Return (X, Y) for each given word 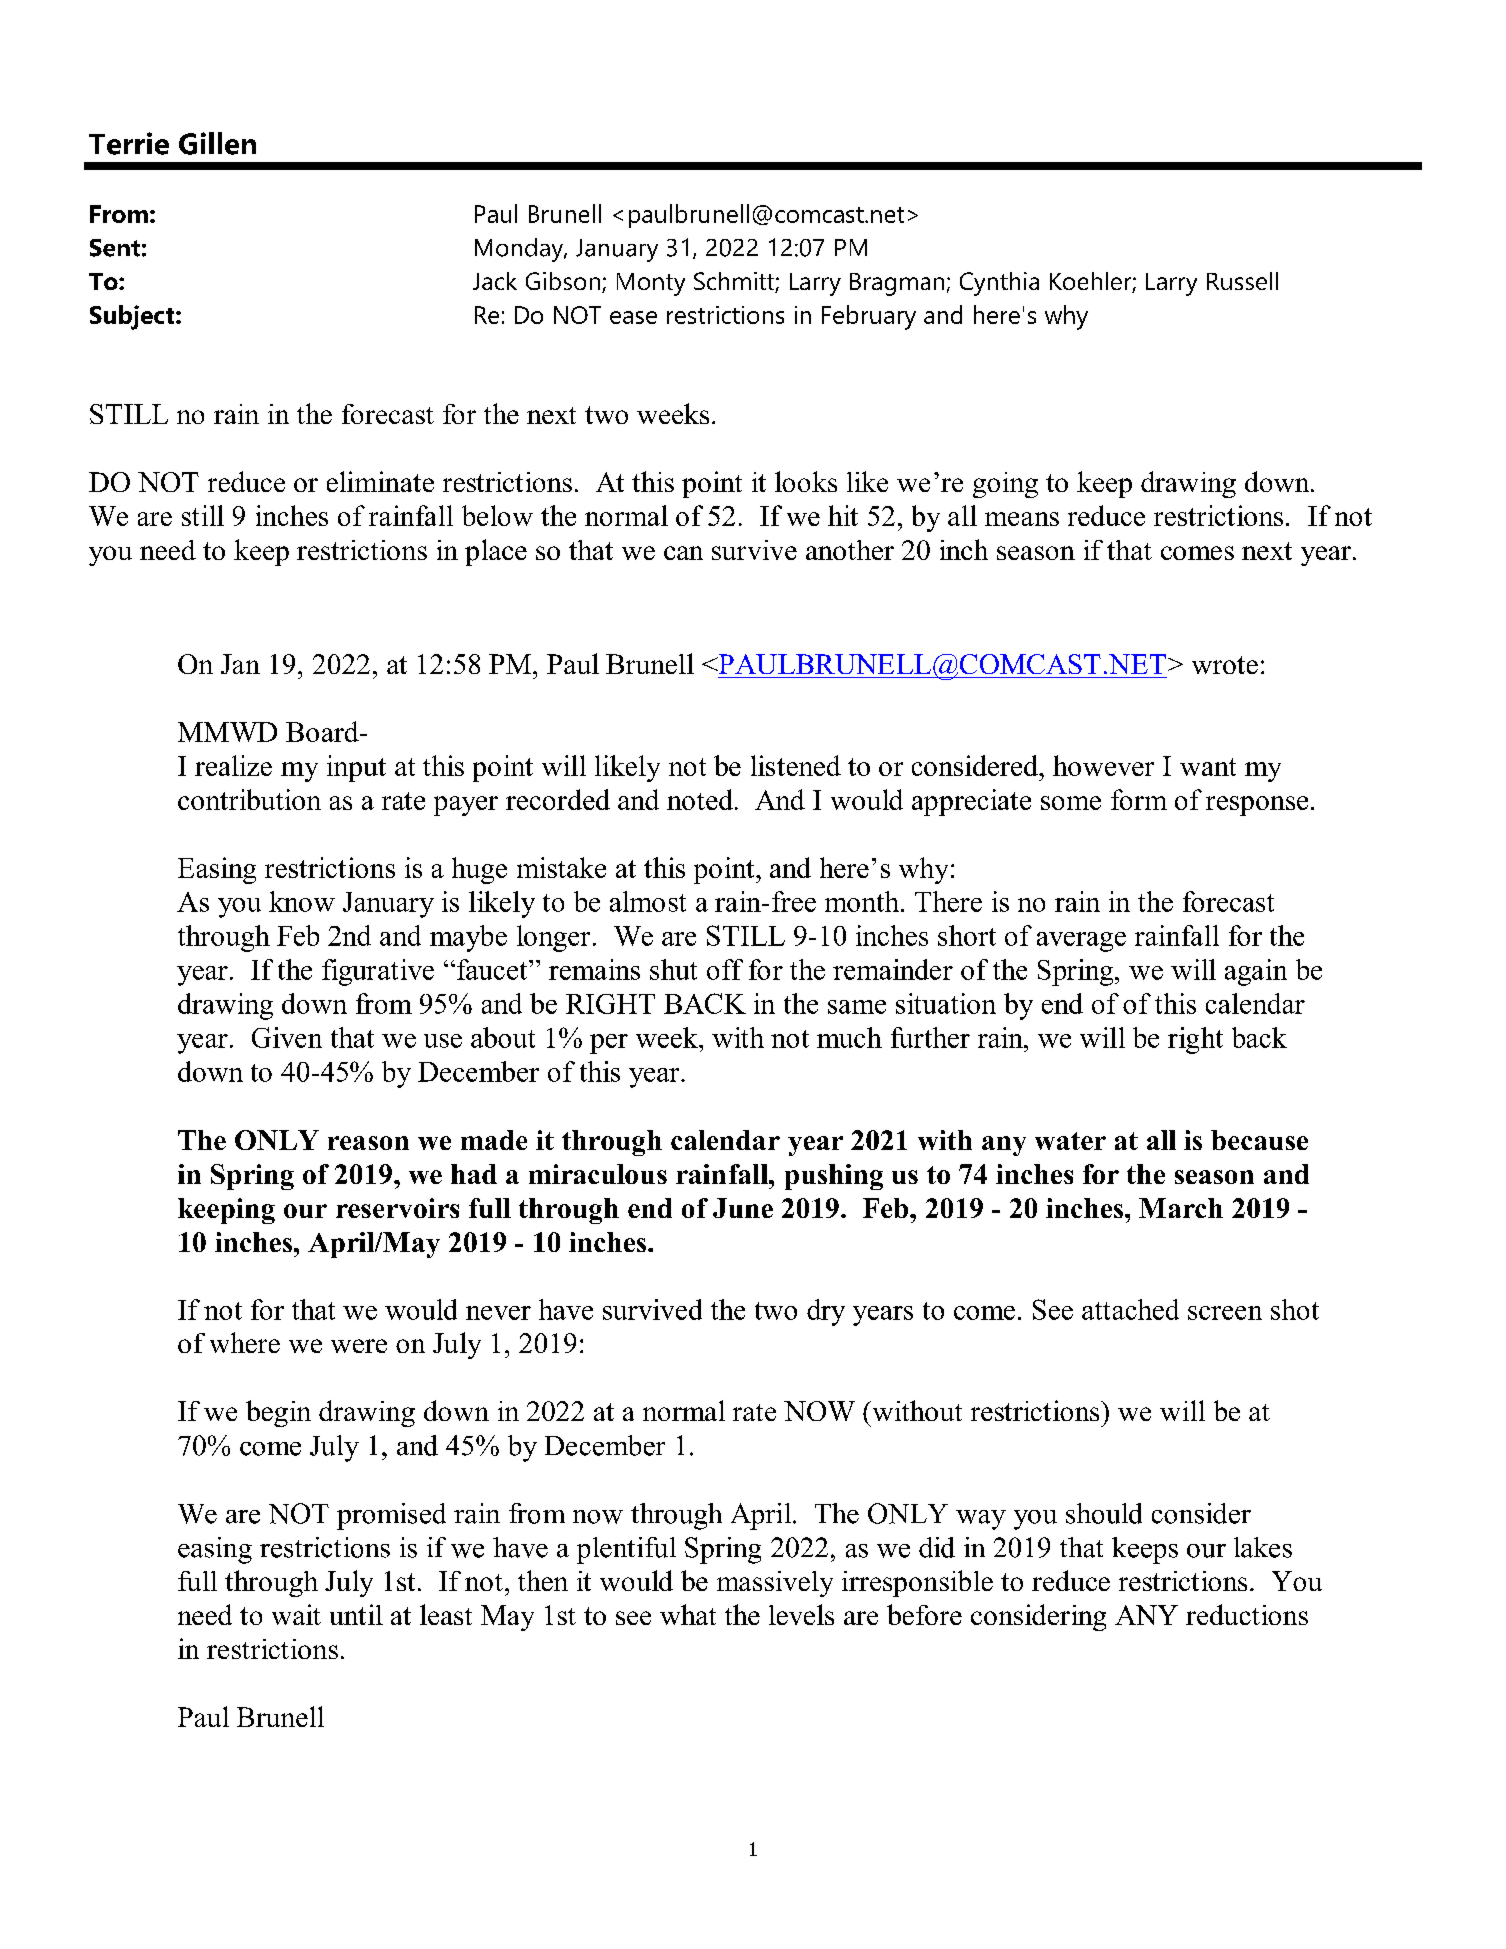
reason (368, 1143)
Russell (1242, 281)
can (683, 553)
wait (296, 1614)
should (1104, 1513)
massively (775, 1584)
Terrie (129, 143)
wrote (1225, 665)
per (609, 1044)
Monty (651, 284)
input (356, 768)
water (1070, 1141)
